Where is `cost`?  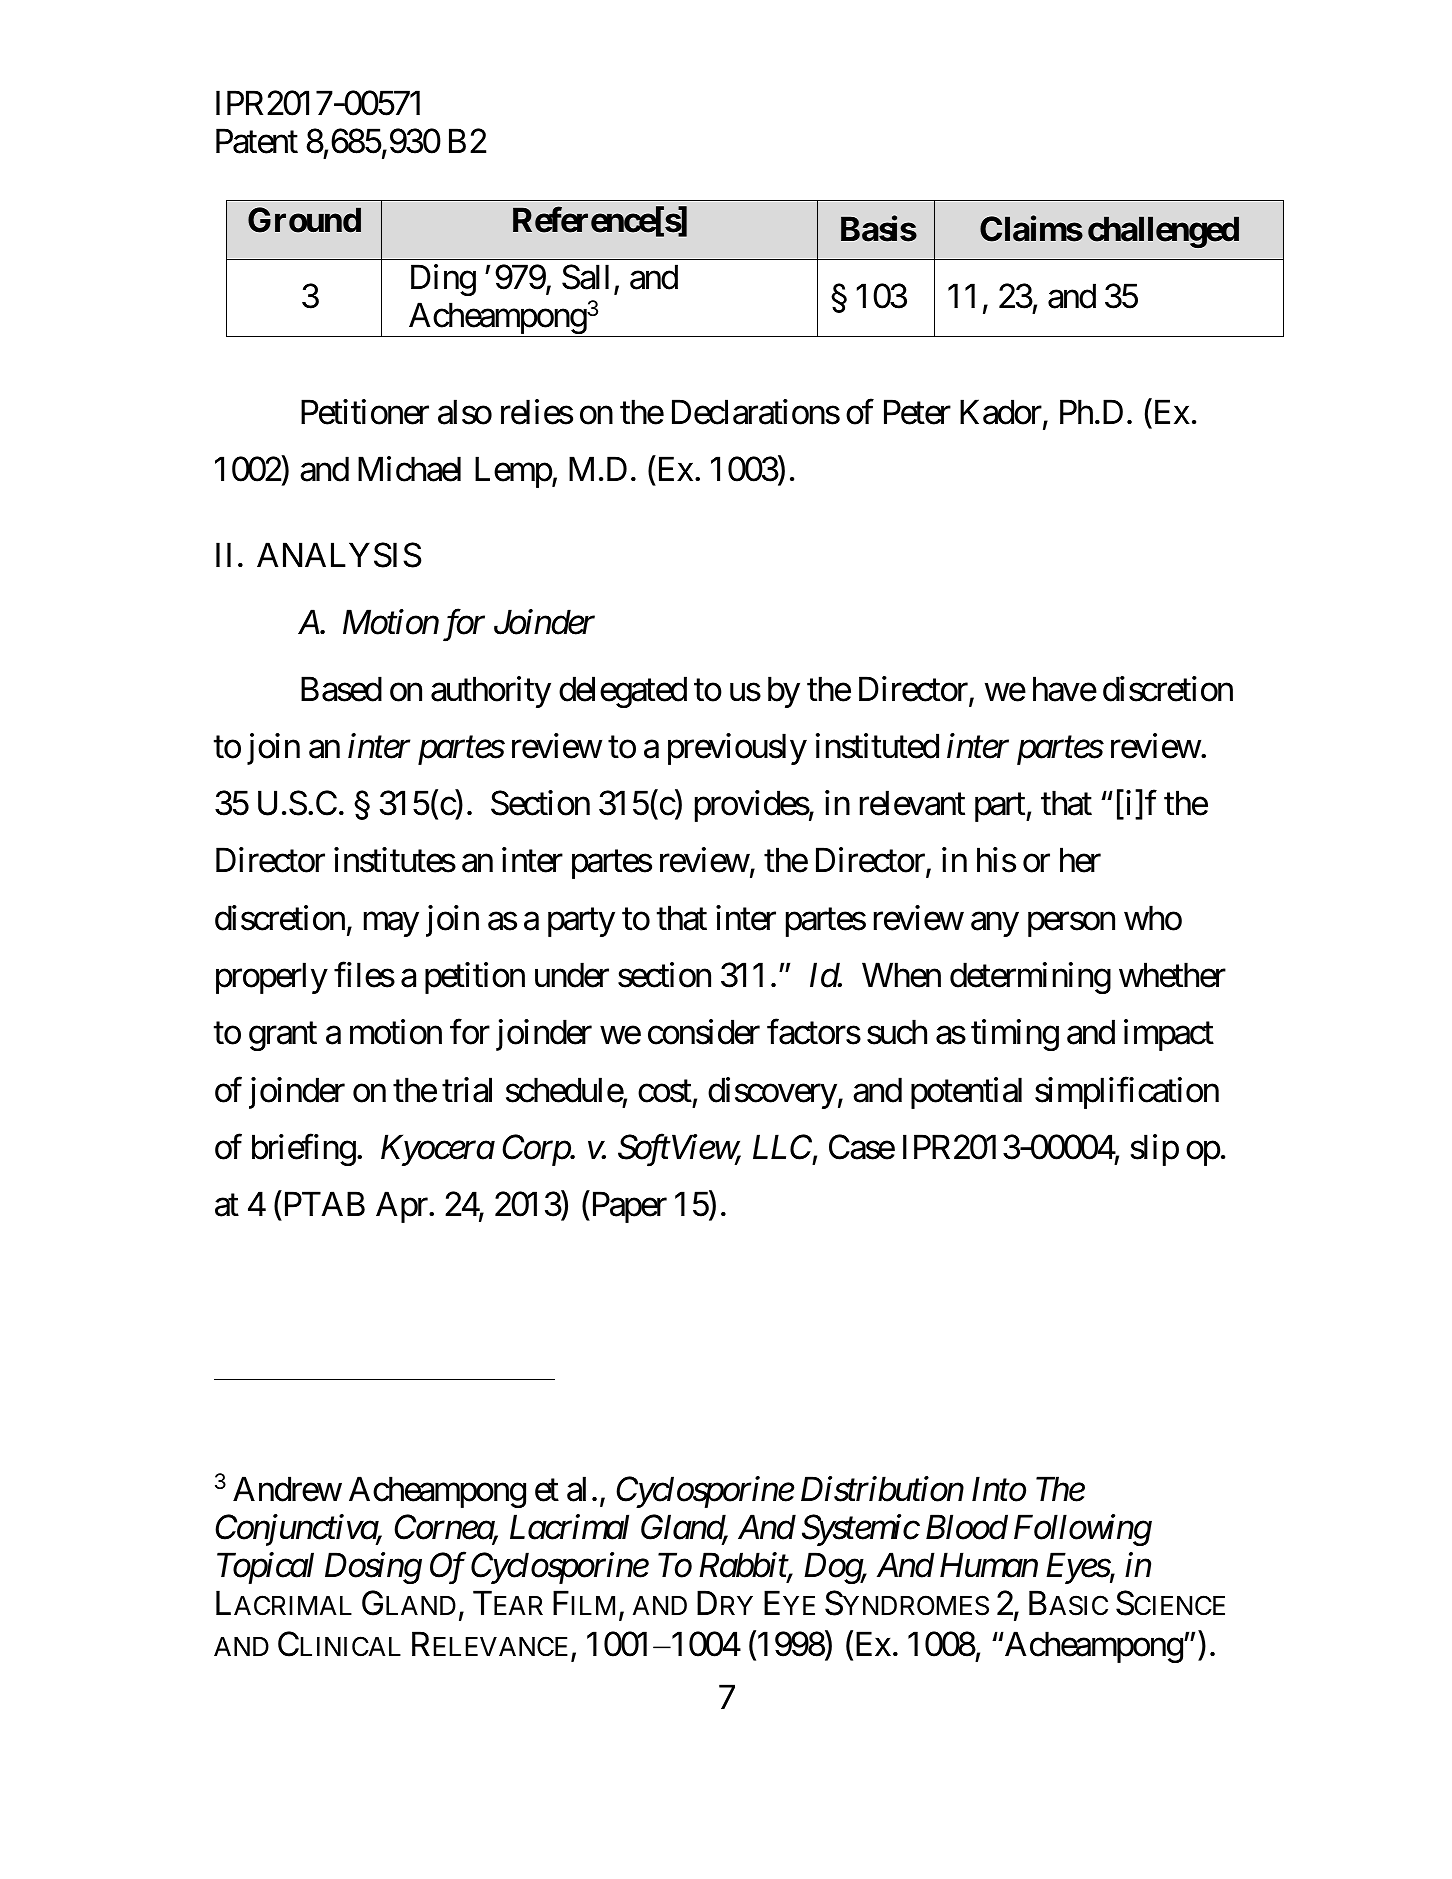
cost is located at coordinates (665, 1091).
